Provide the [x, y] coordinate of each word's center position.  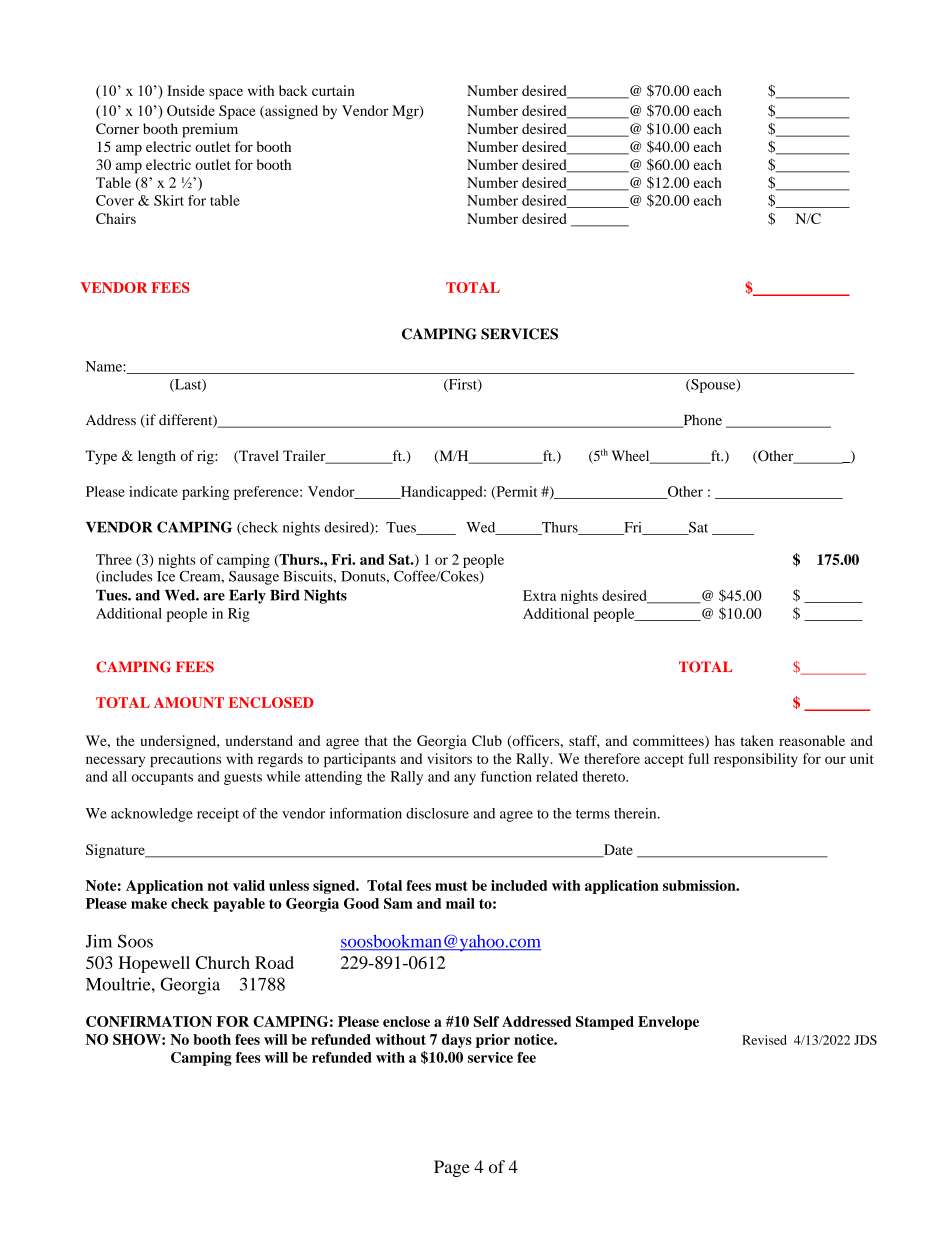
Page [452, 1168]
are [214, 597]
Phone [701, 421]
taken [757, 740]
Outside [191, 110]
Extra [539, 595]
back [293, 90]
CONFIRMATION [149, 1021]
